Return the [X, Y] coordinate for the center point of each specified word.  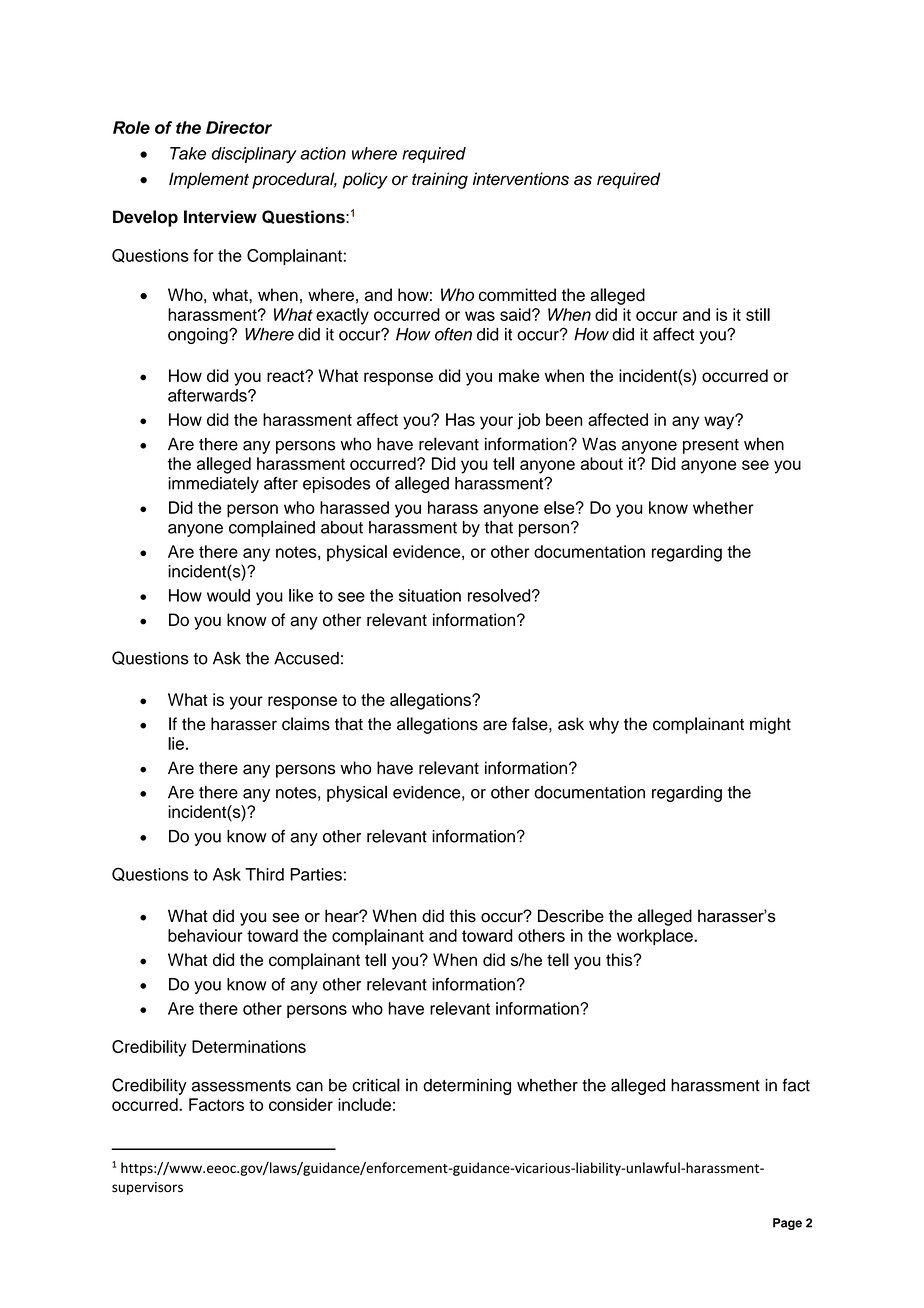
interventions [521, 179]
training [440, 180]
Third [264, 874]
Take [188, 153]
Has [460, 419]
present [711, 446]
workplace [656, 937]
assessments [241, 1086]
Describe [571, 916]
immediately [213, 484]
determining [467, 1087]
